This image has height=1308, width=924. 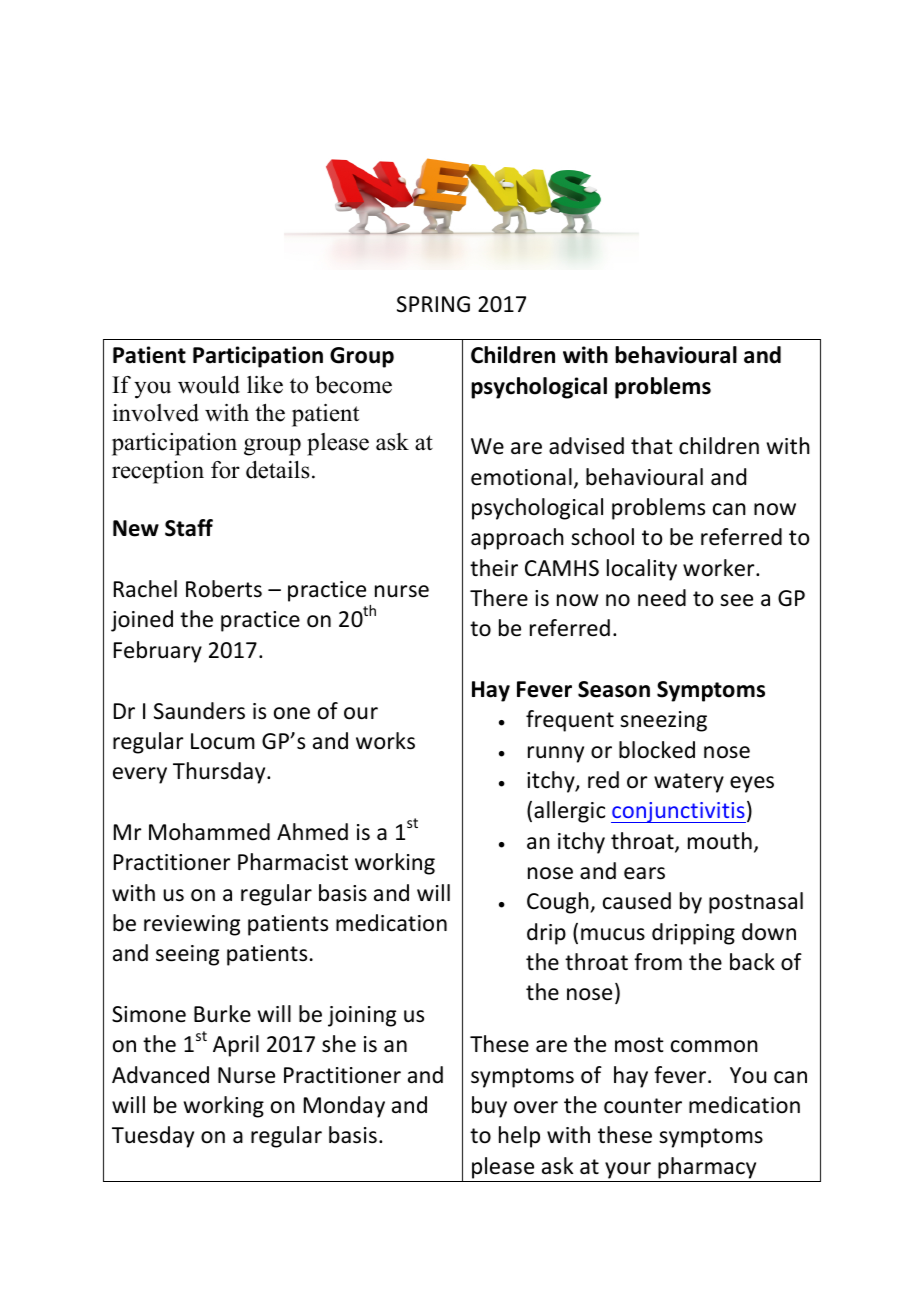 What do you see at coordinates (189, 528) in the image?
I see `Staff` at bounding box center [189, 528].
